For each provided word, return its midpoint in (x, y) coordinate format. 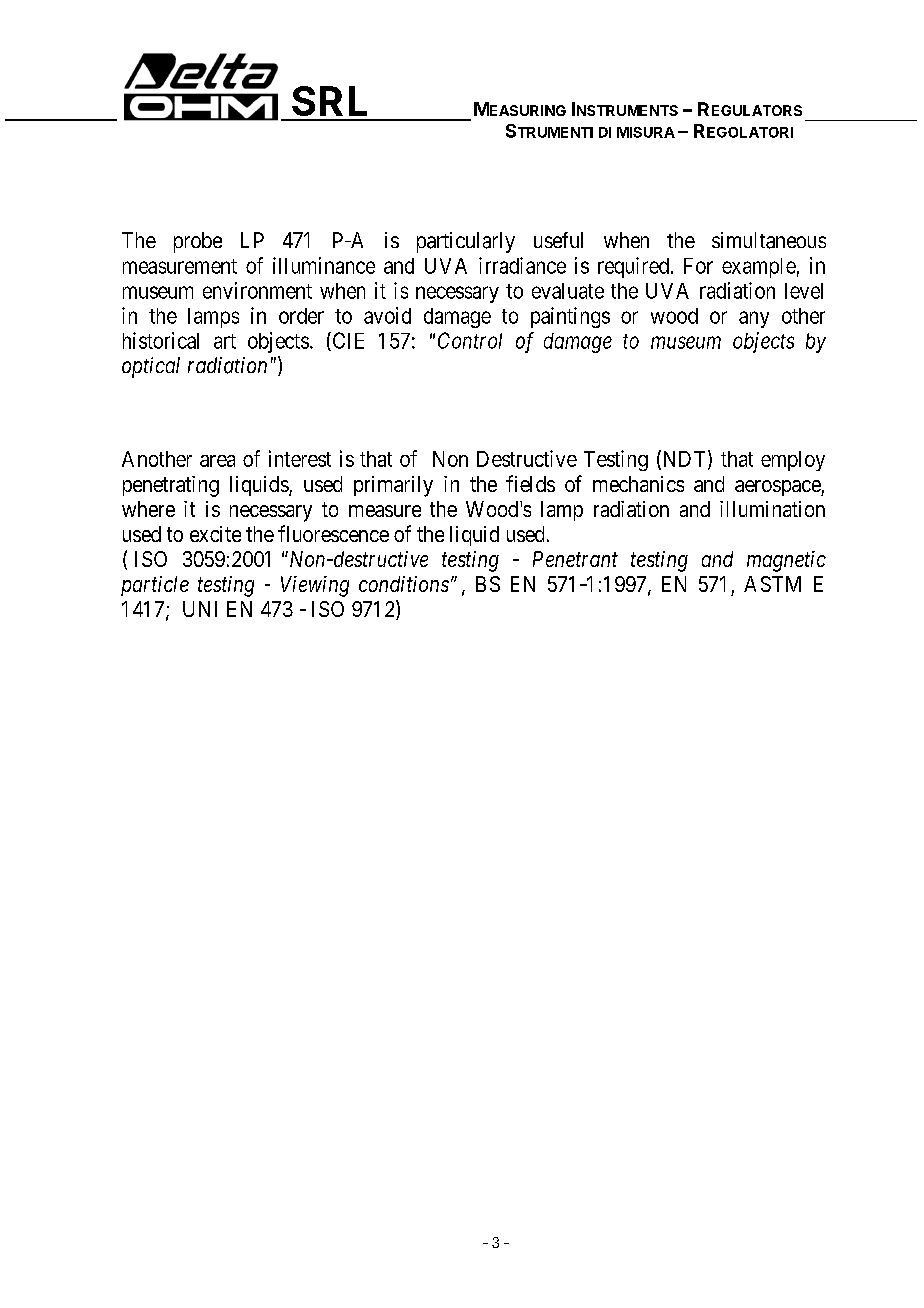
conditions (404, 584)
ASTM (772, 584)
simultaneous (769, 240)
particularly (466, 242)
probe (198, 242)
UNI (200, 609)
